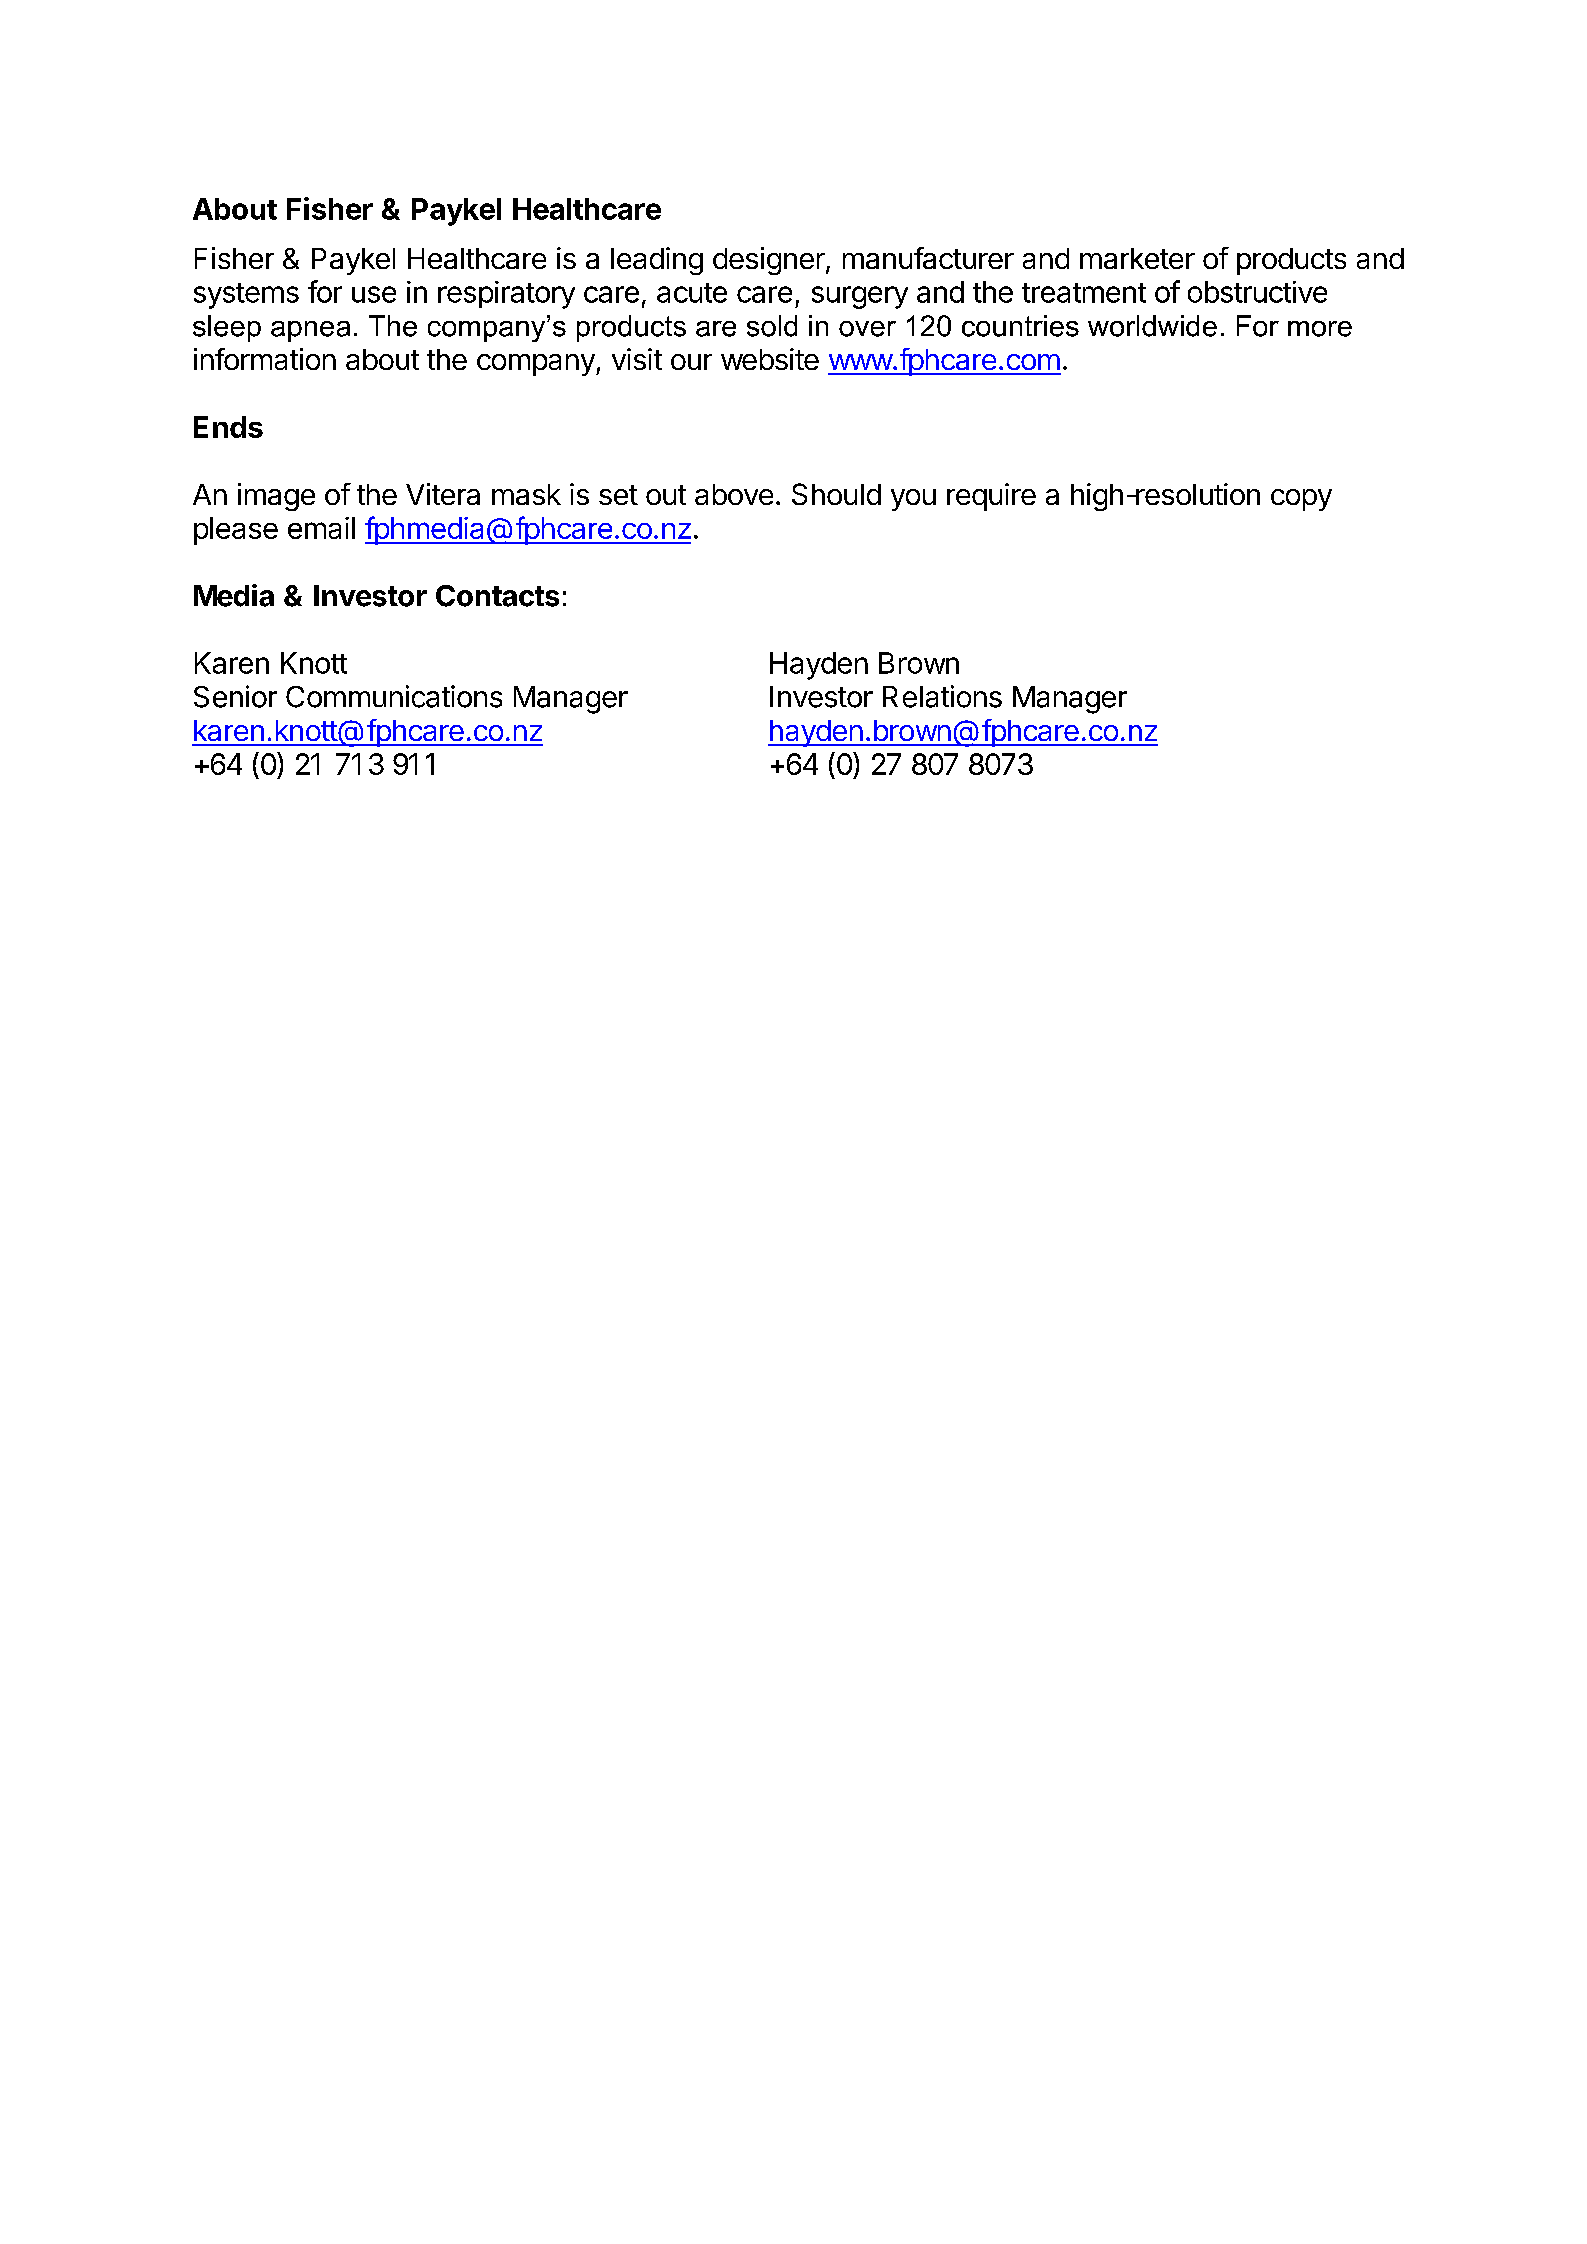  Describe the element at coordinates (374, 294) in the image. I see `use` at that location.
